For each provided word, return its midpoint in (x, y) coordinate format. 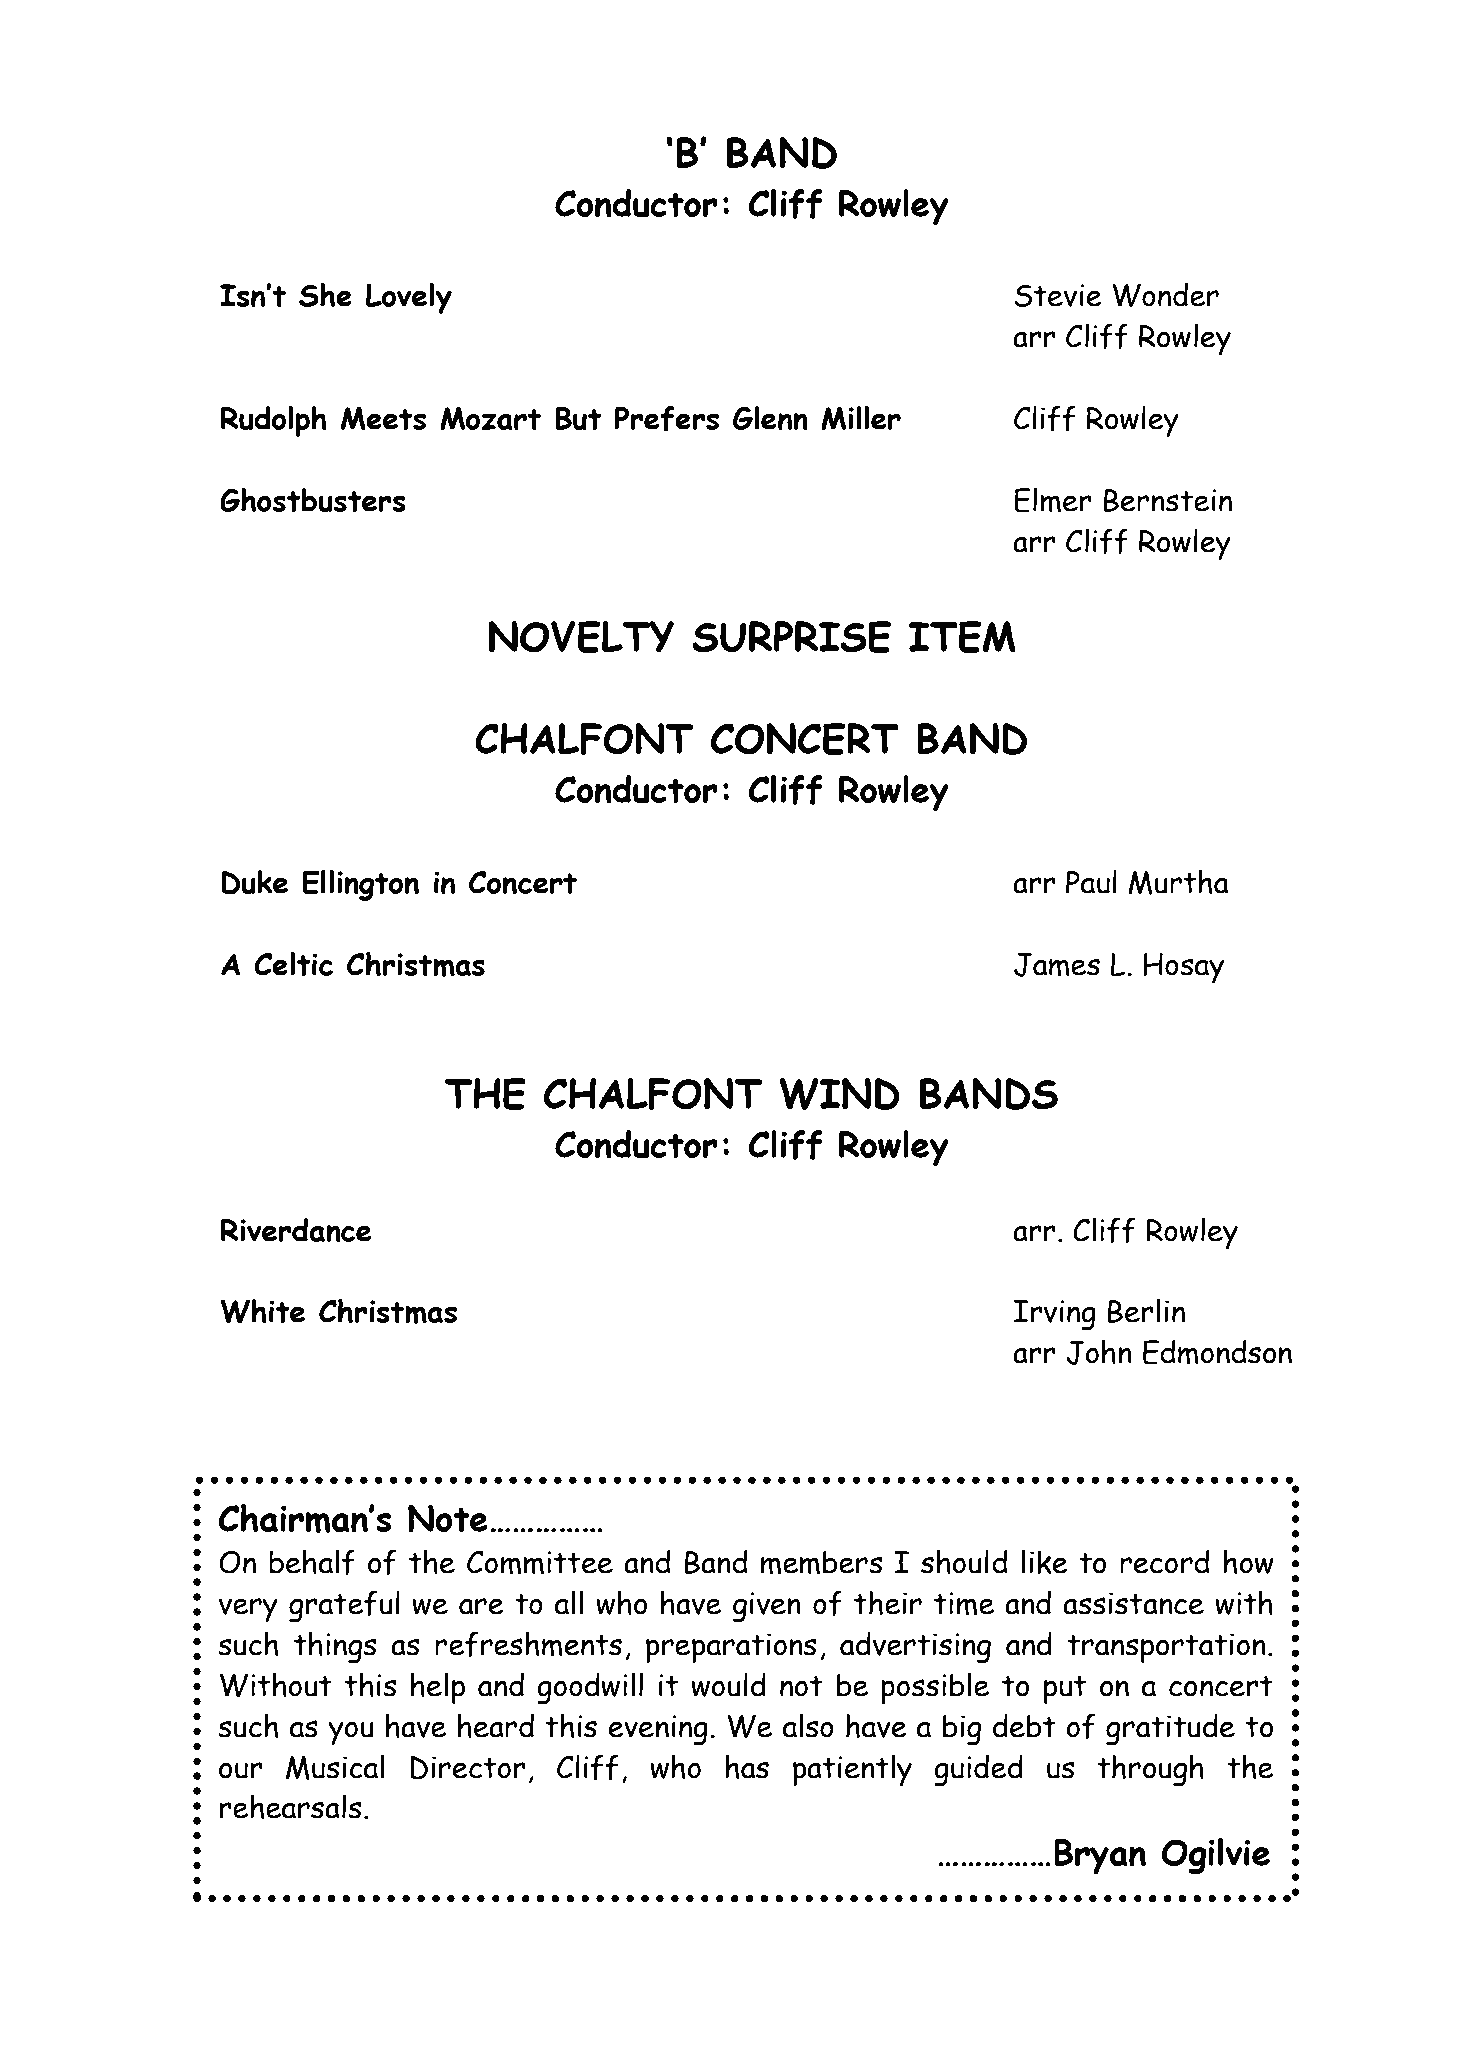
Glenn (770, 418)
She (325, 295)
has (747, 1766)
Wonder (1165, 294)
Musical (335, 1767)
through (1150, 1770)
